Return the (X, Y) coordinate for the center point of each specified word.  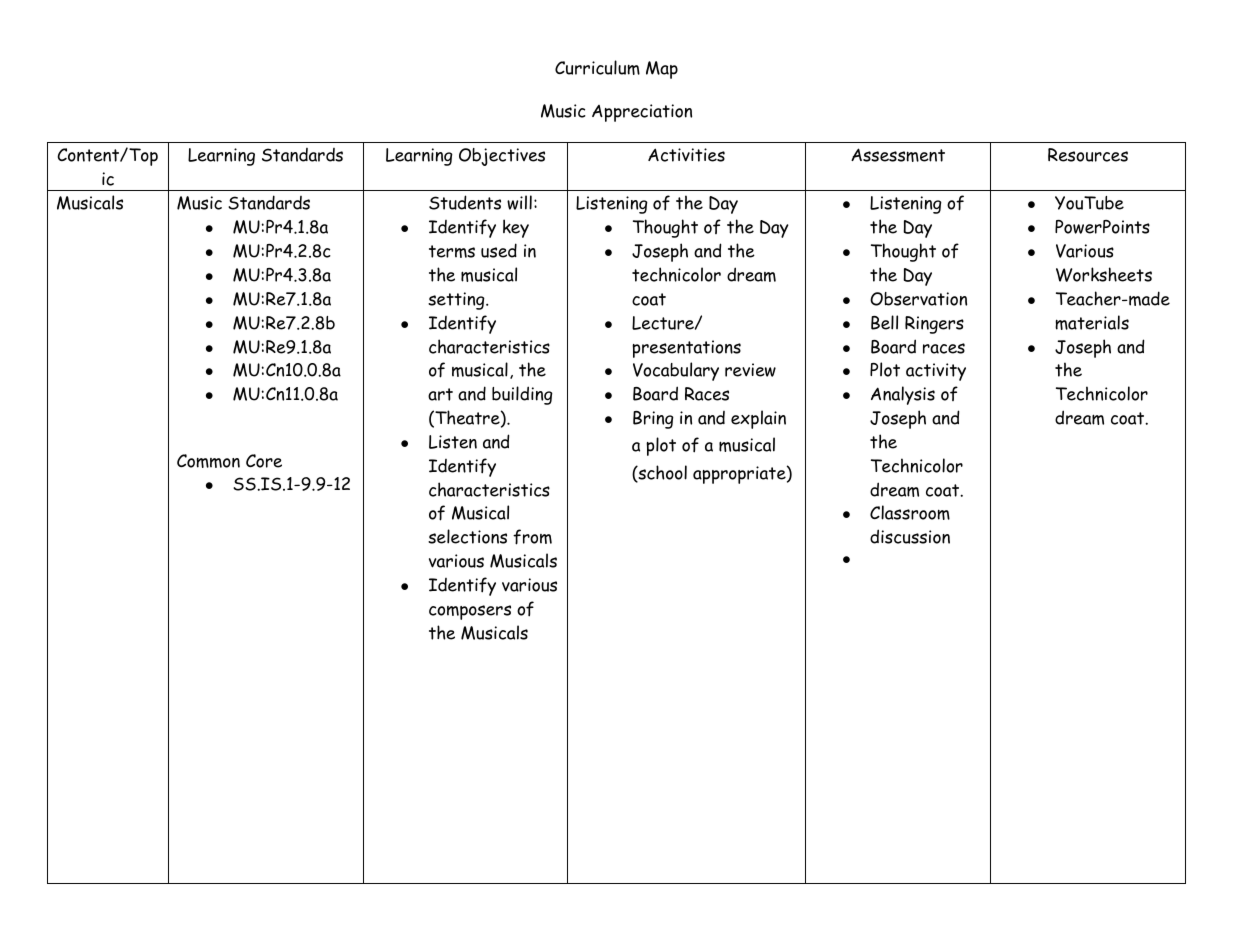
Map (662, 70)
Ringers (934, 325)
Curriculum (597, 67)
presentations (686, 349)
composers (470, 612)
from (532, 537)
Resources (1088, 155)
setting (457, 301)
